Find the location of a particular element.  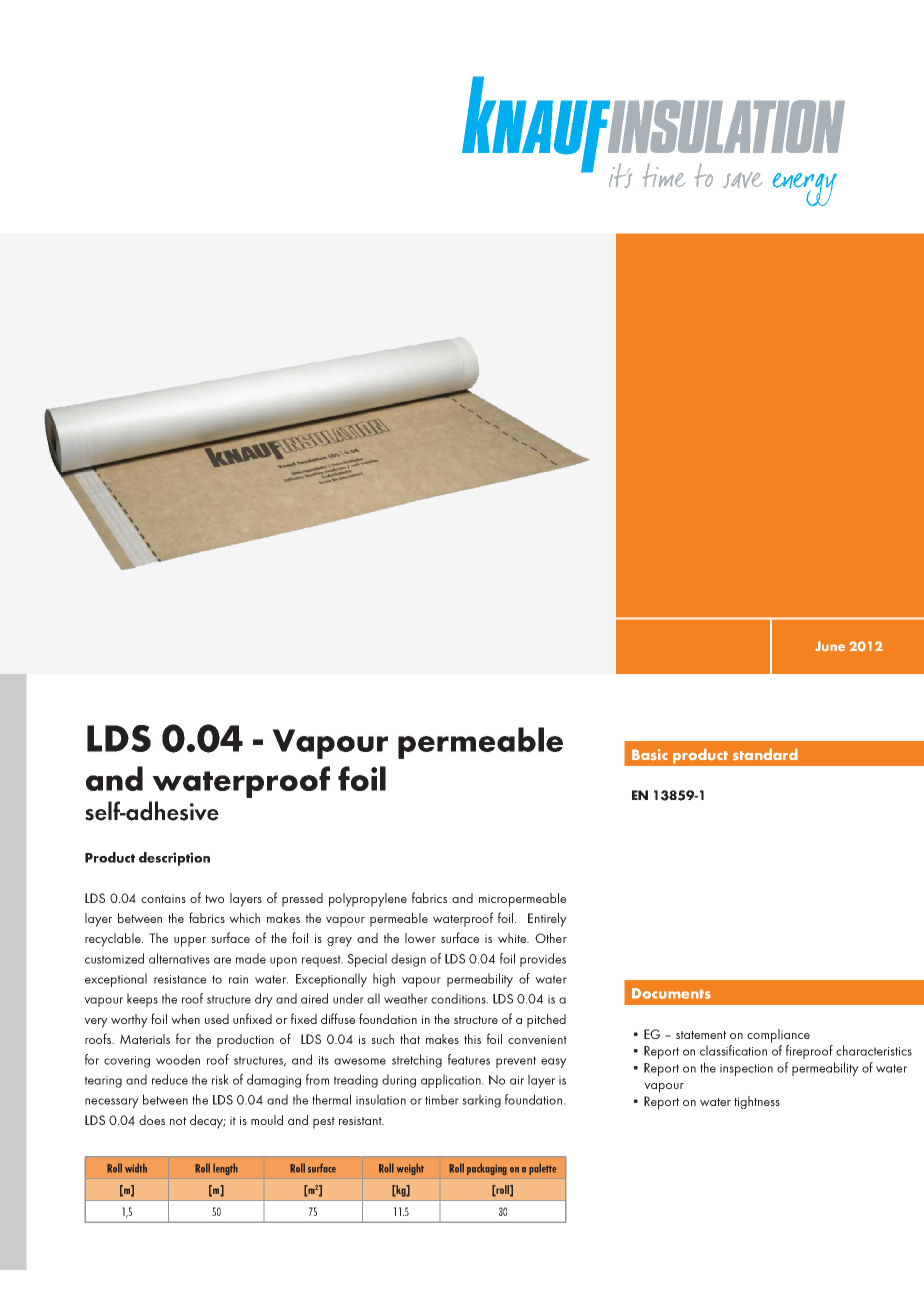

description is located at coordinates (174, 859).
